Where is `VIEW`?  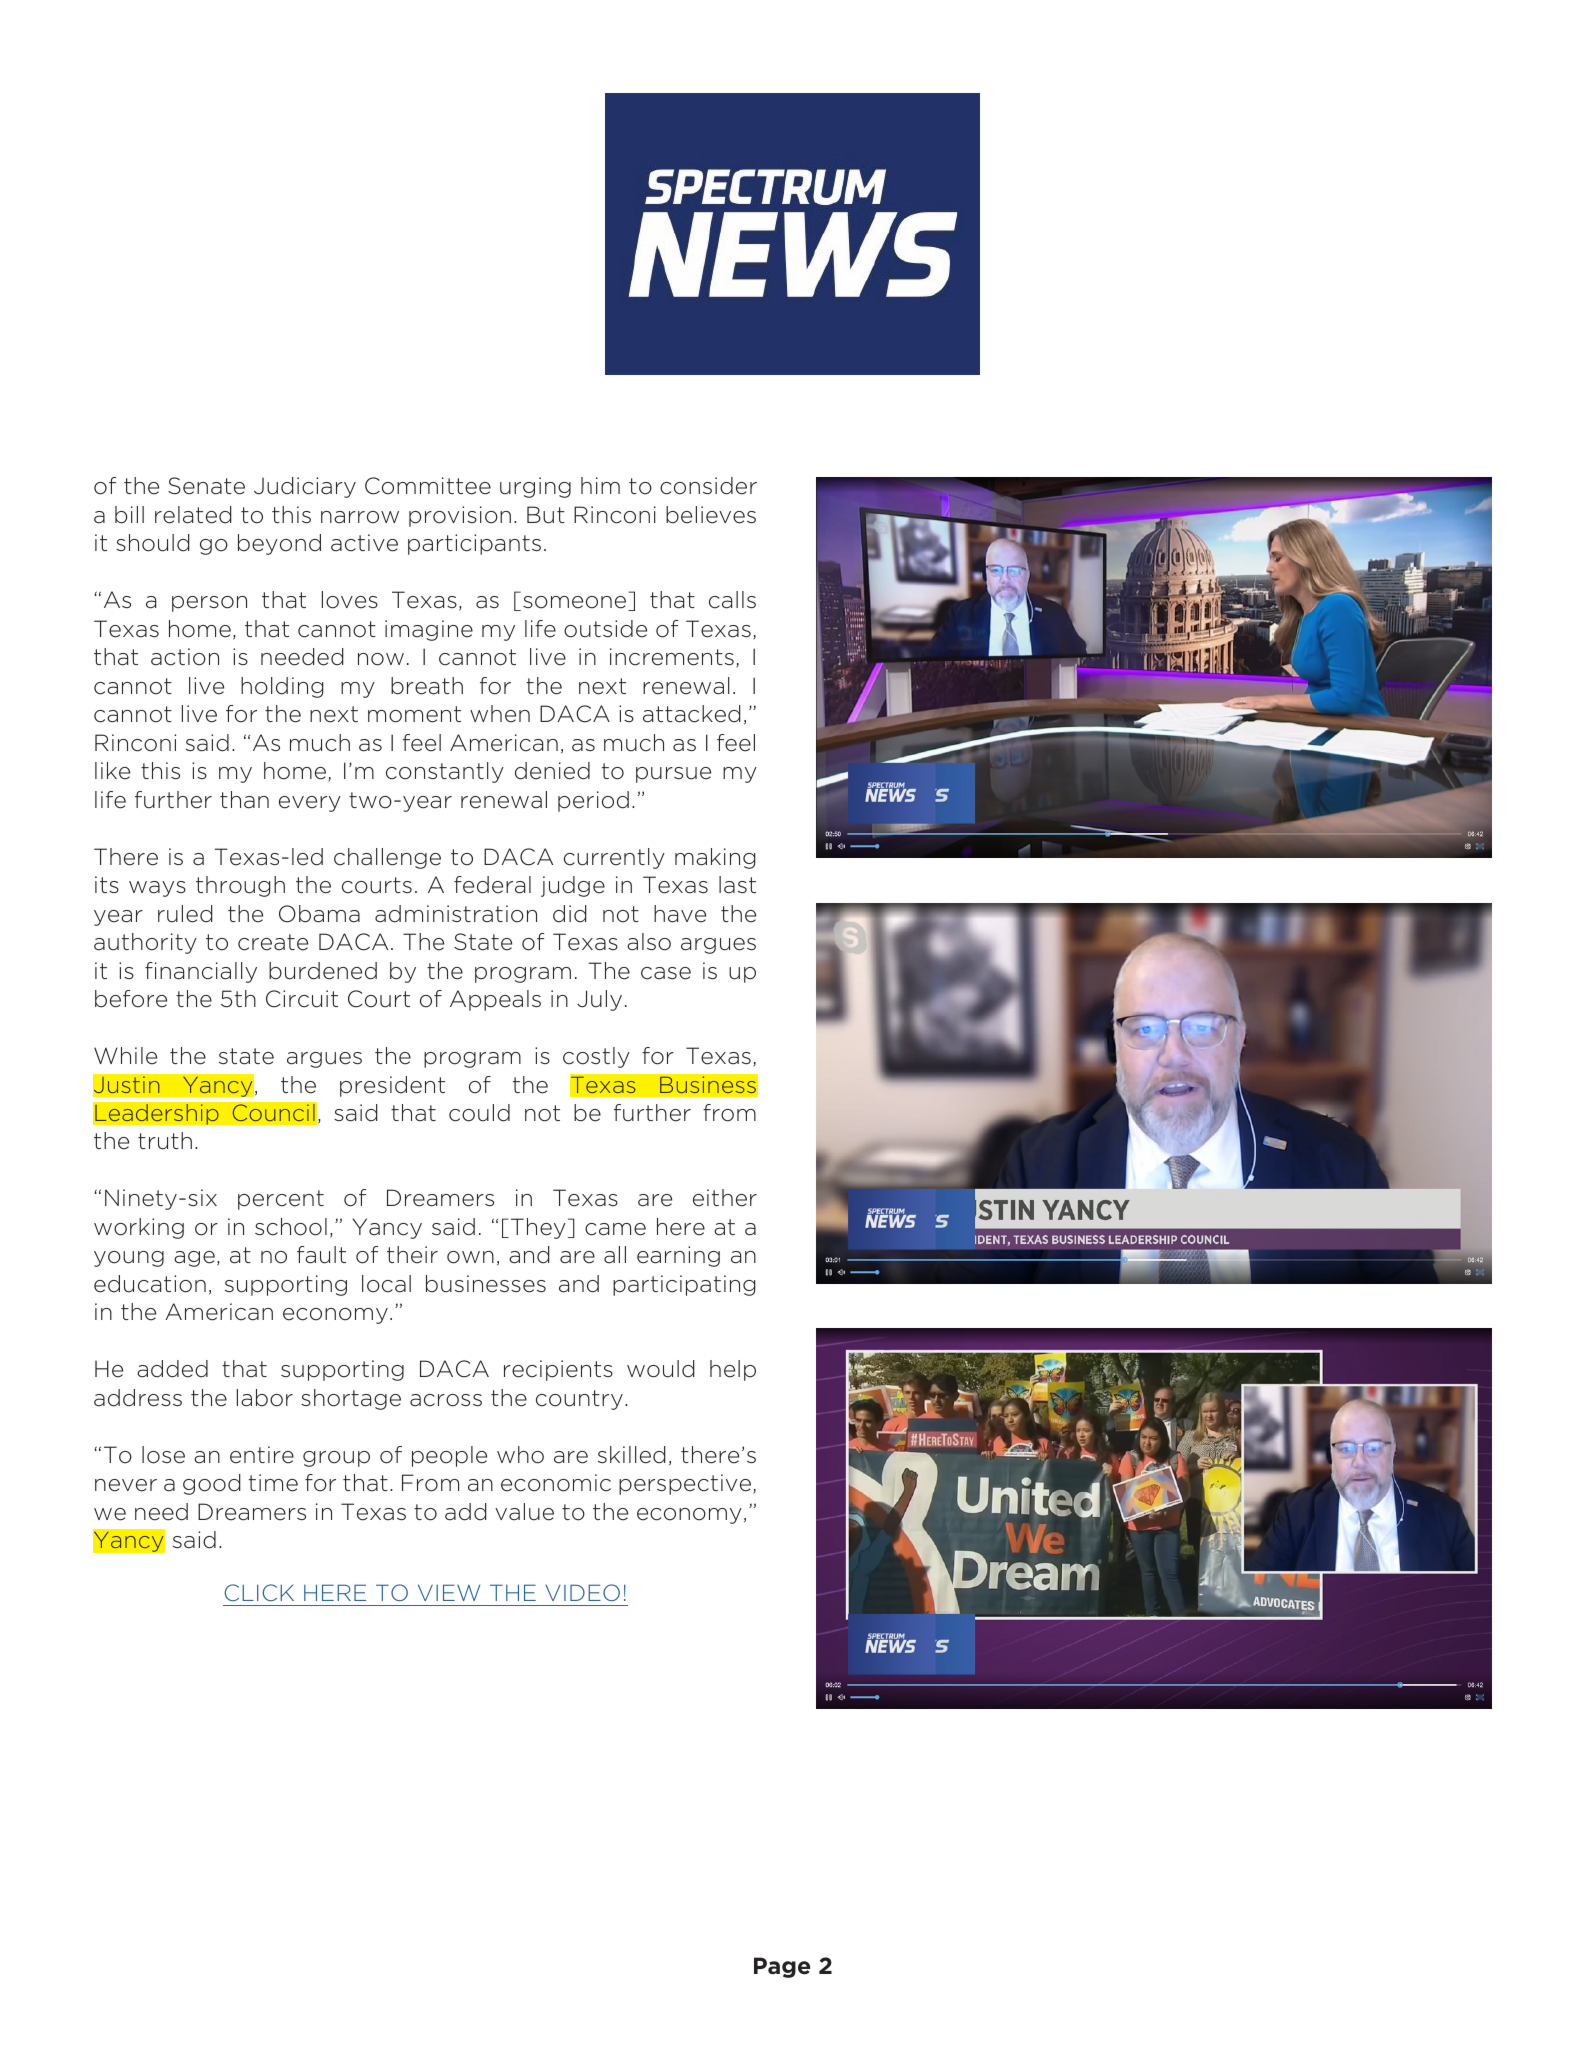 VIEW is located at coordinates (449, 1592).
